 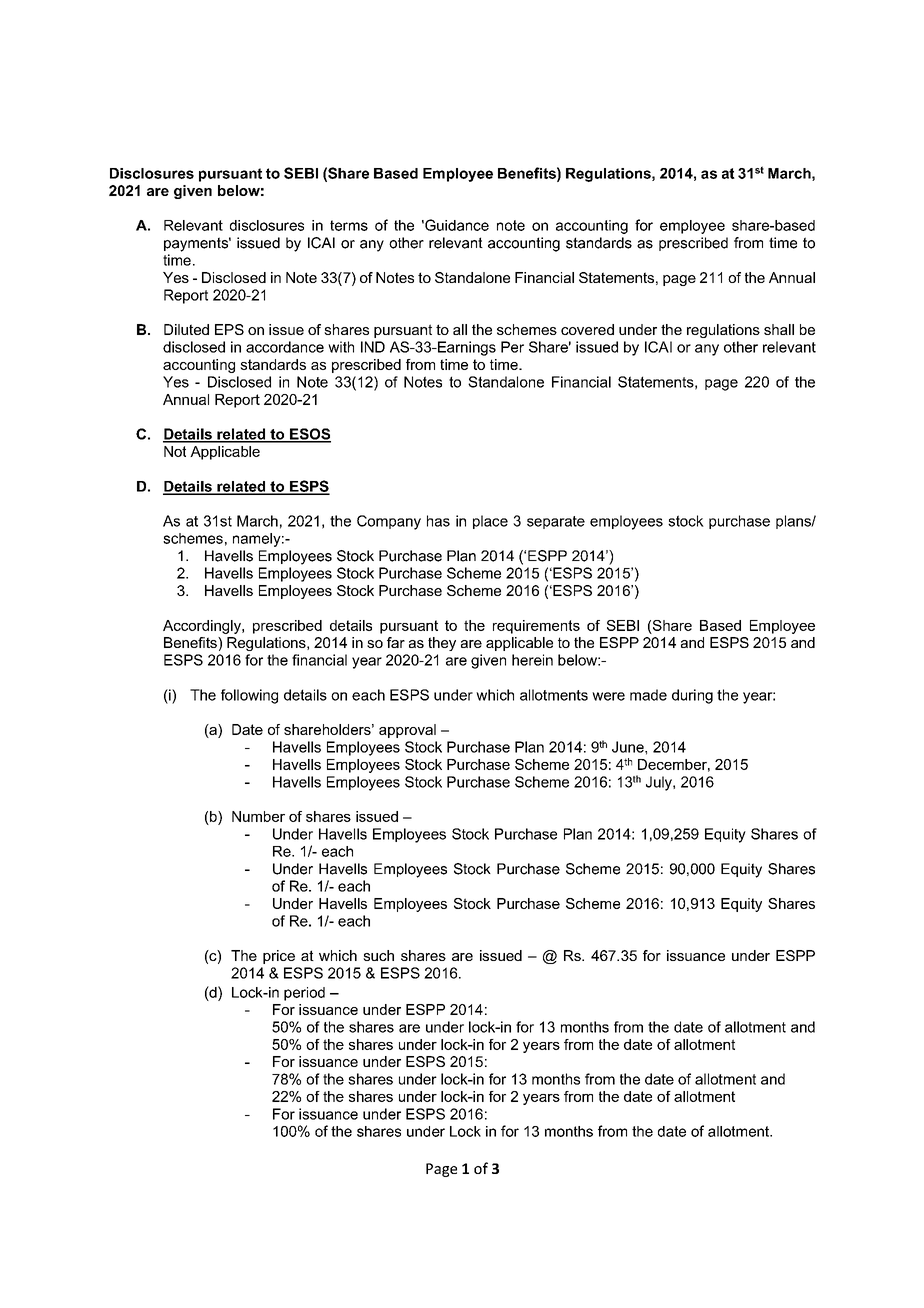 I want to click on accordance, so click(x=285, y=347).
